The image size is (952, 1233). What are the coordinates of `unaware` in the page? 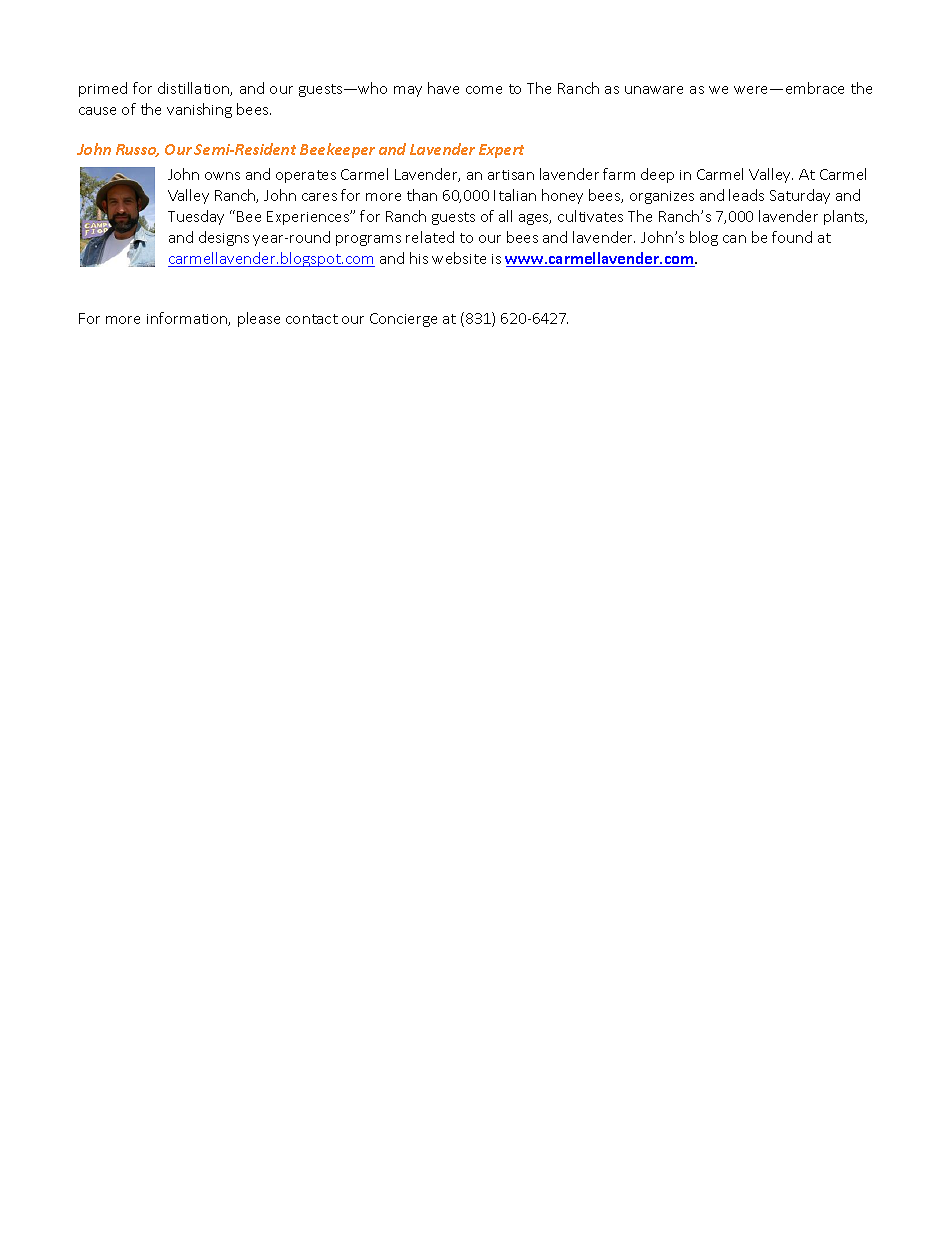 It's located at (654, 90).
